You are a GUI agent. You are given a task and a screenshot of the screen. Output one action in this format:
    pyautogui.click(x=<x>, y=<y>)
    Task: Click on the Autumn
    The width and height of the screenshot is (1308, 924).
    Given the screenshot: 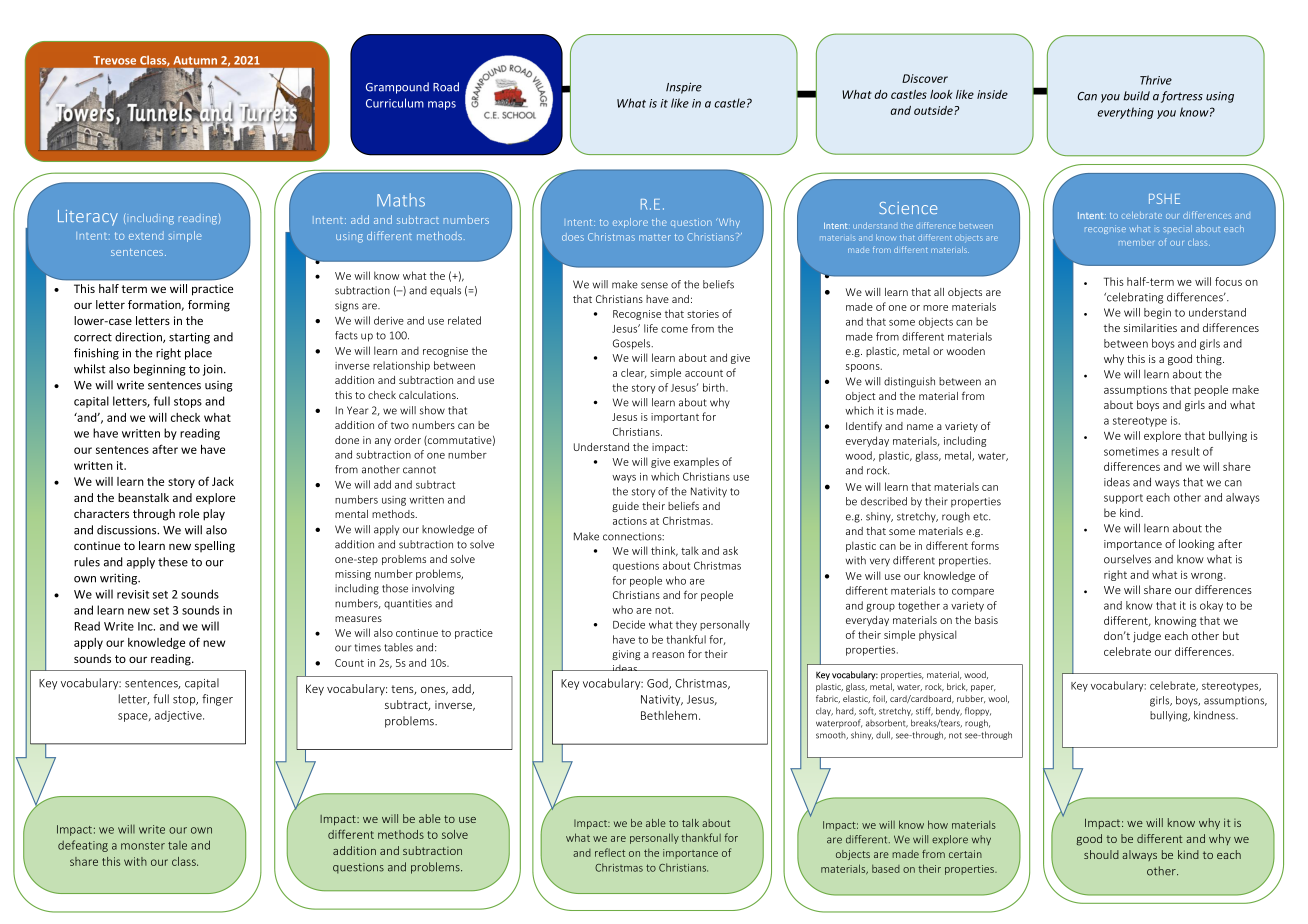 What is the action you would take?
    pyautogui.click(x=195, y=60)
